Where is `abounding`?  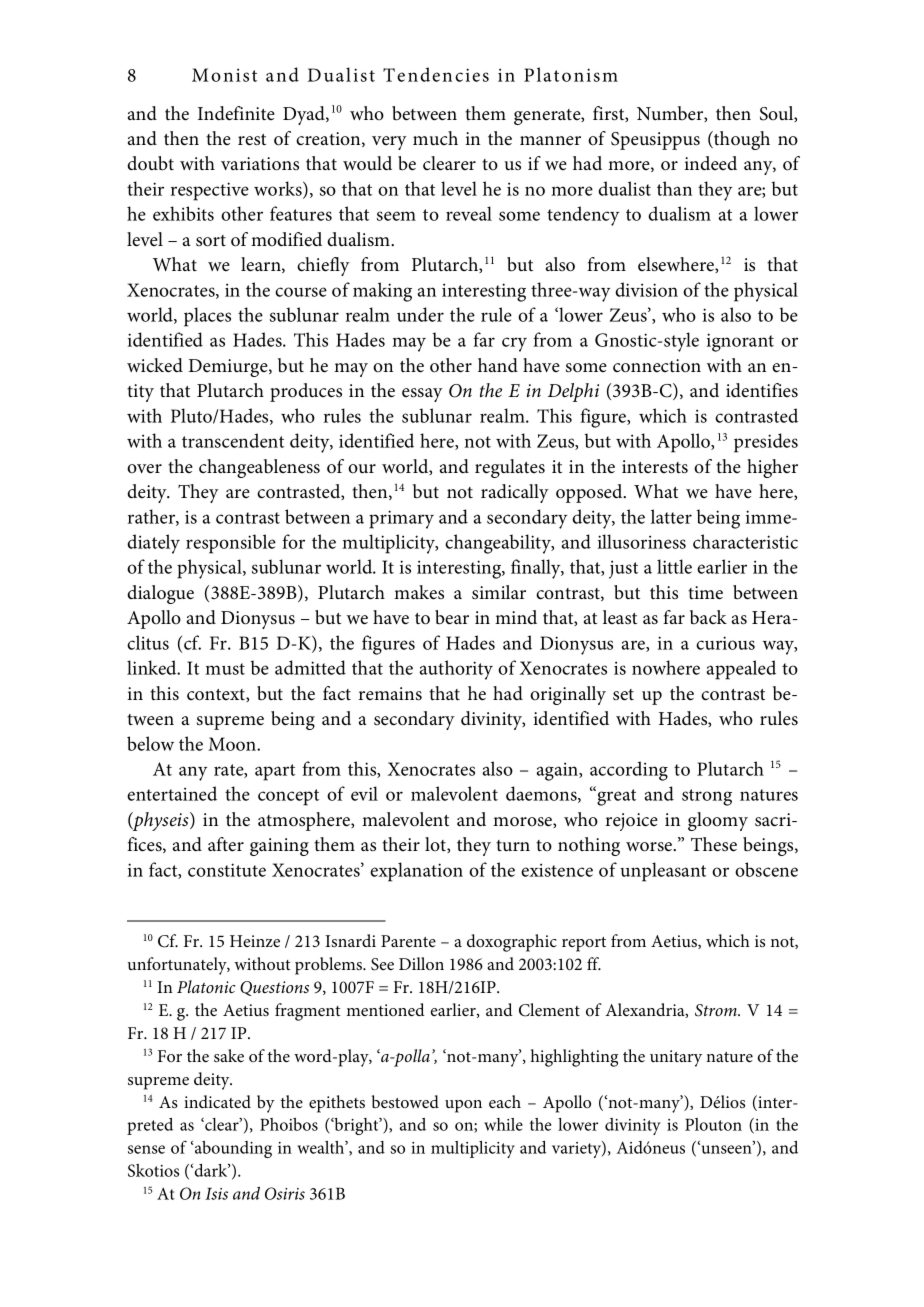
abounding is located at coordinates (232, 1149).
